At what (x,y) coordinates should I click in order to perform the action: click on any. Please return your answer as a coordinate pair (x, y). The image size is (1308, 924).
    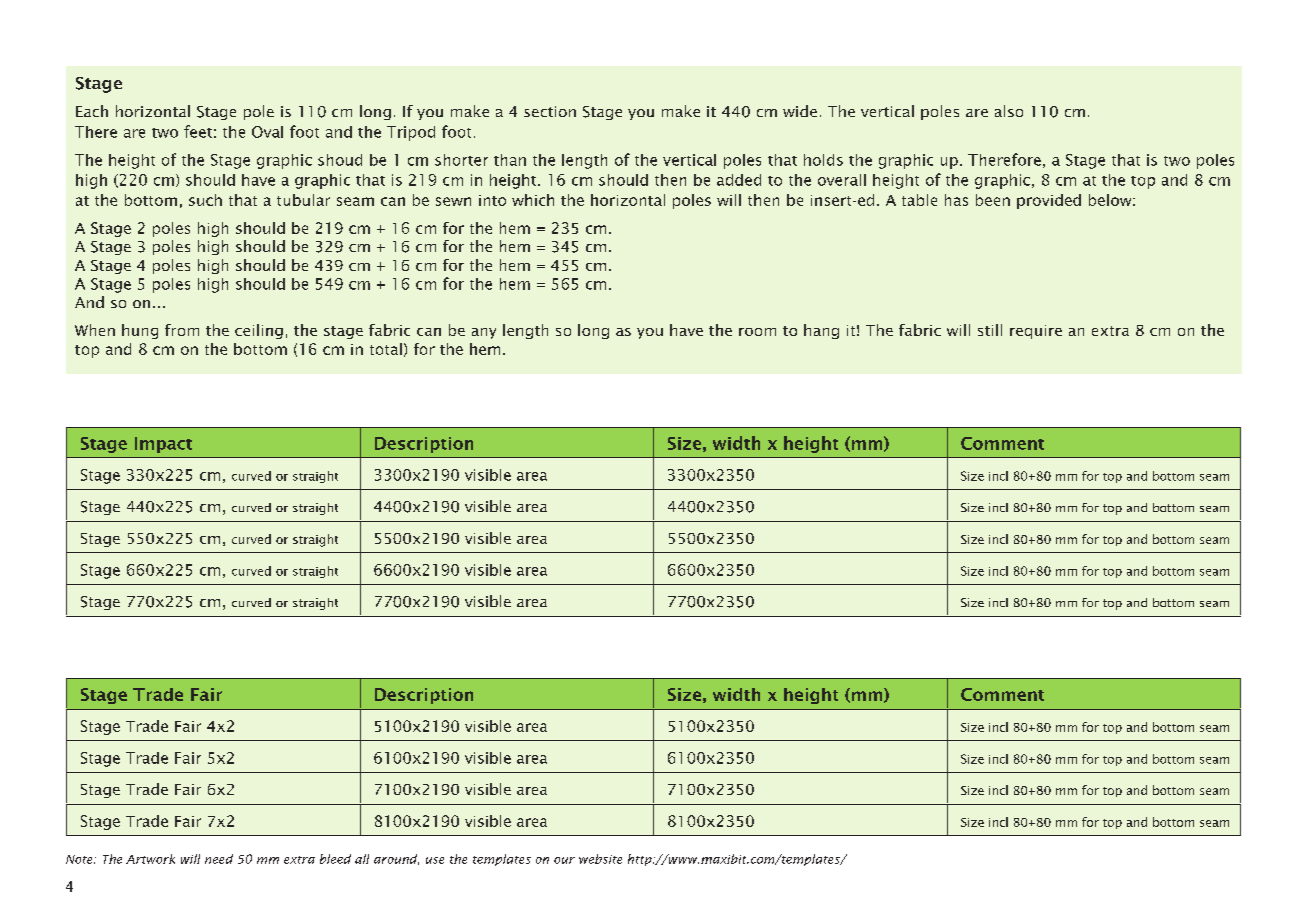
    Looking at the image, I should click on (484, 333).
